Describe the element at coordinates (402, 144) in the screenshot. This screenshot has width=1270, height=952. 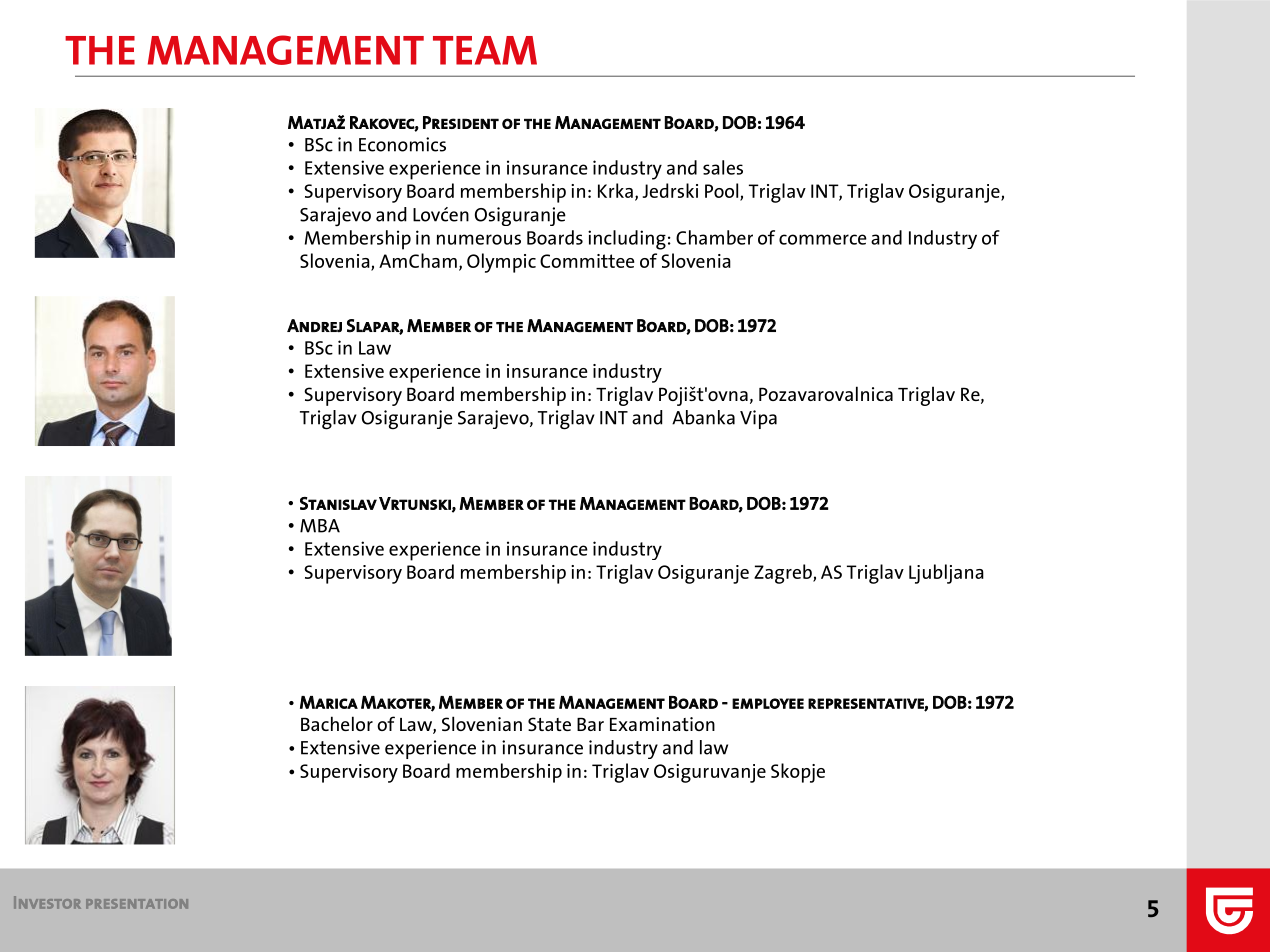
I see `Economics` at that location.
